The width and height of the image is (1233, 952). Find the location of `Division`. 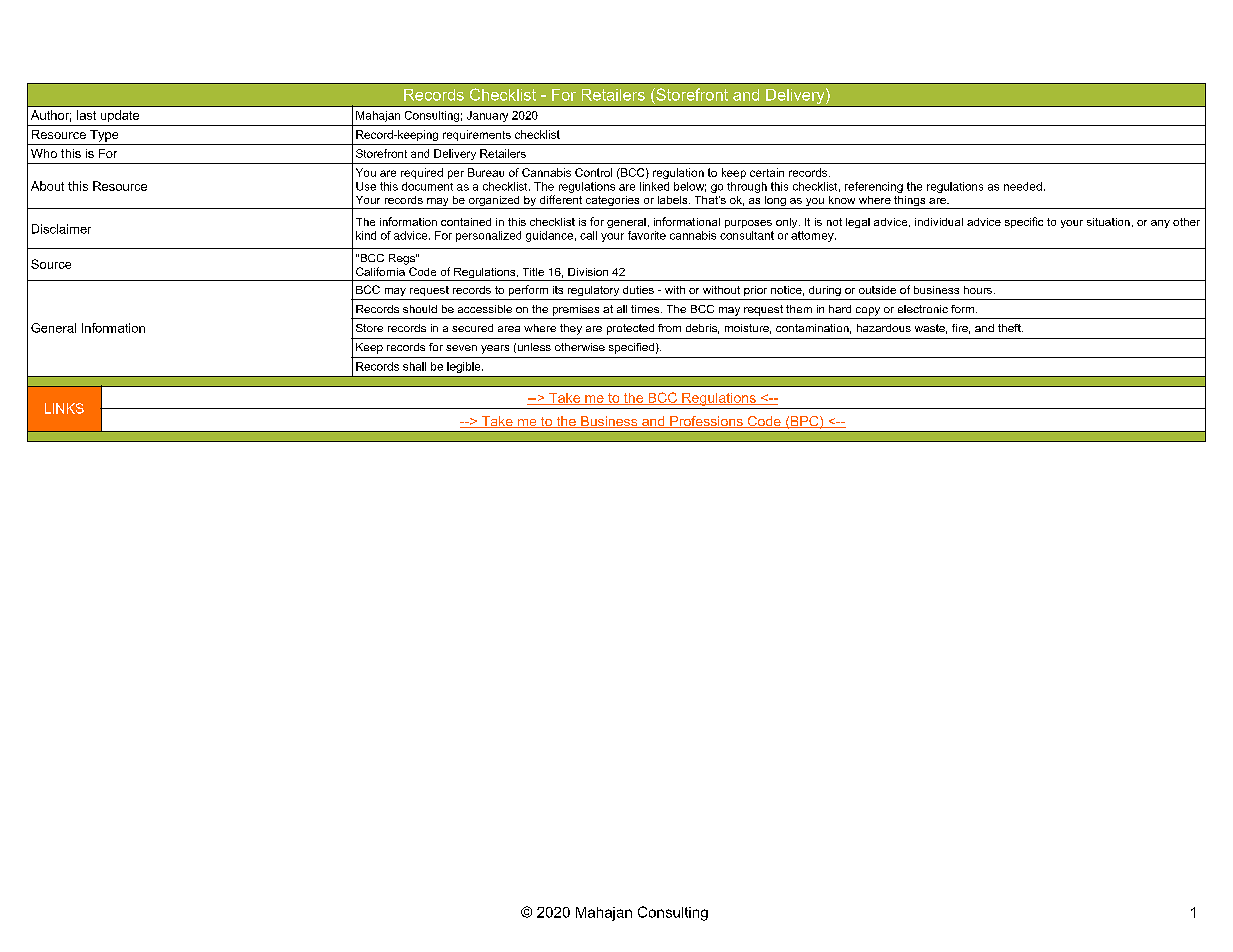

Division is located at coordinates (588, 272).
